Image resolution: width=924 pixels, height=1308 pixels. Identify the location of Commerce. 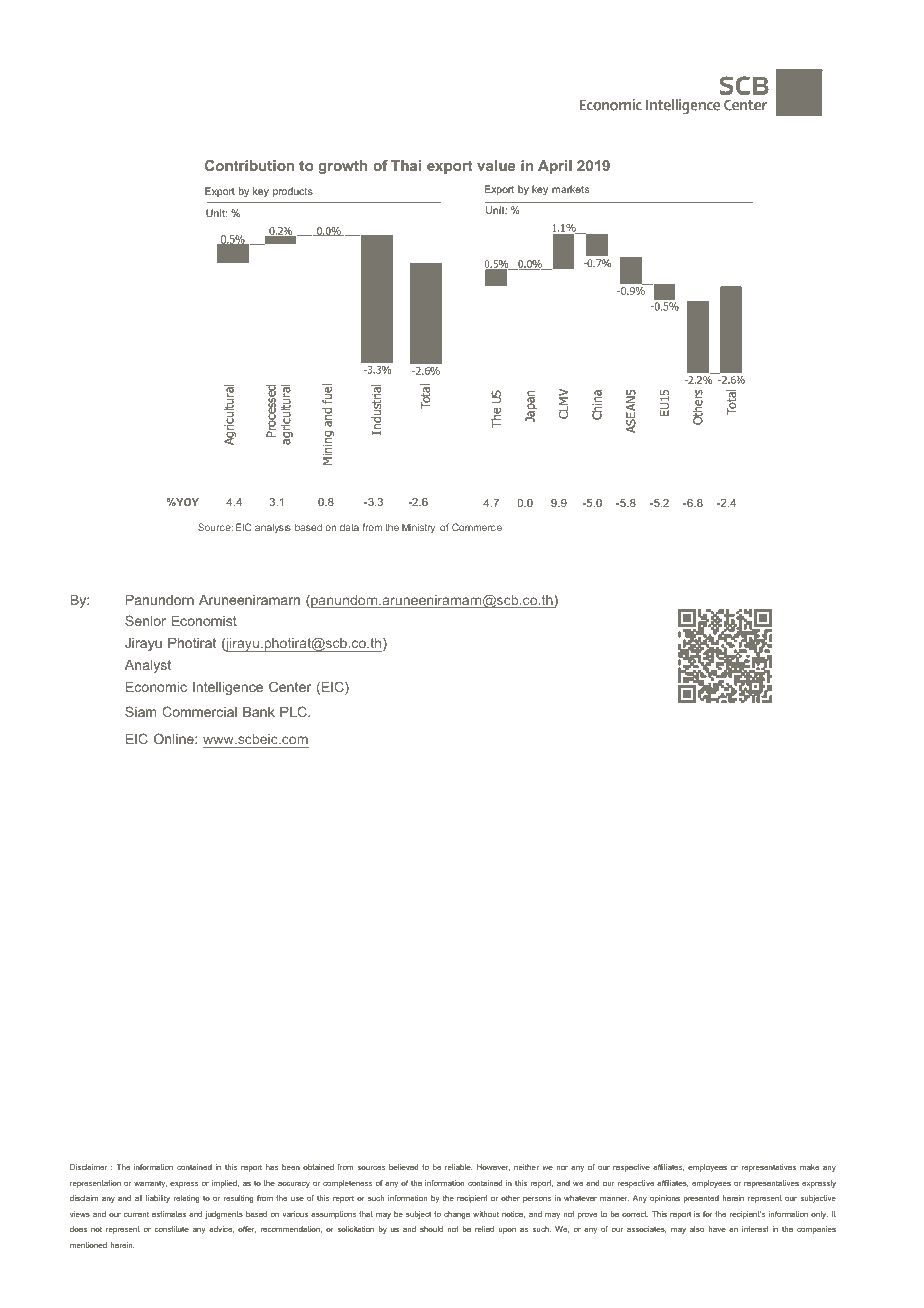
(477, 527).
